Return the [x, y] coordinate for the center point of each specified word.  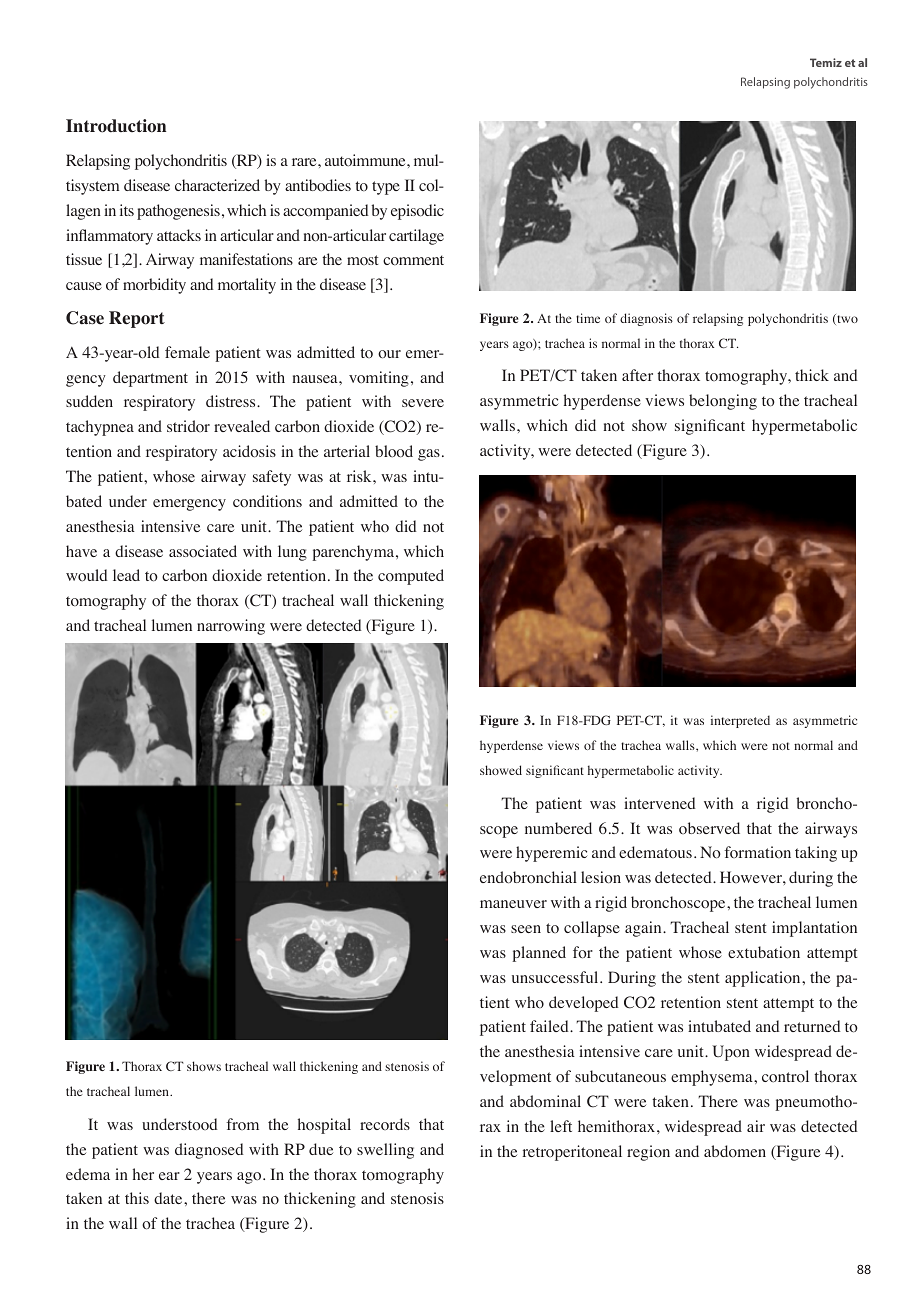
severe [423, 403]
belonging [723, 402]
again [644, 929]
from [242, 1124]
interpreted [740, 721]
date [169, 1198]
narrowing [231, 627]
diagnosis [646, 319]
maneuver [513, 904]
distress [232, 401]
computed [411, 577]
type [386, 188]
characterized [217, 185]
